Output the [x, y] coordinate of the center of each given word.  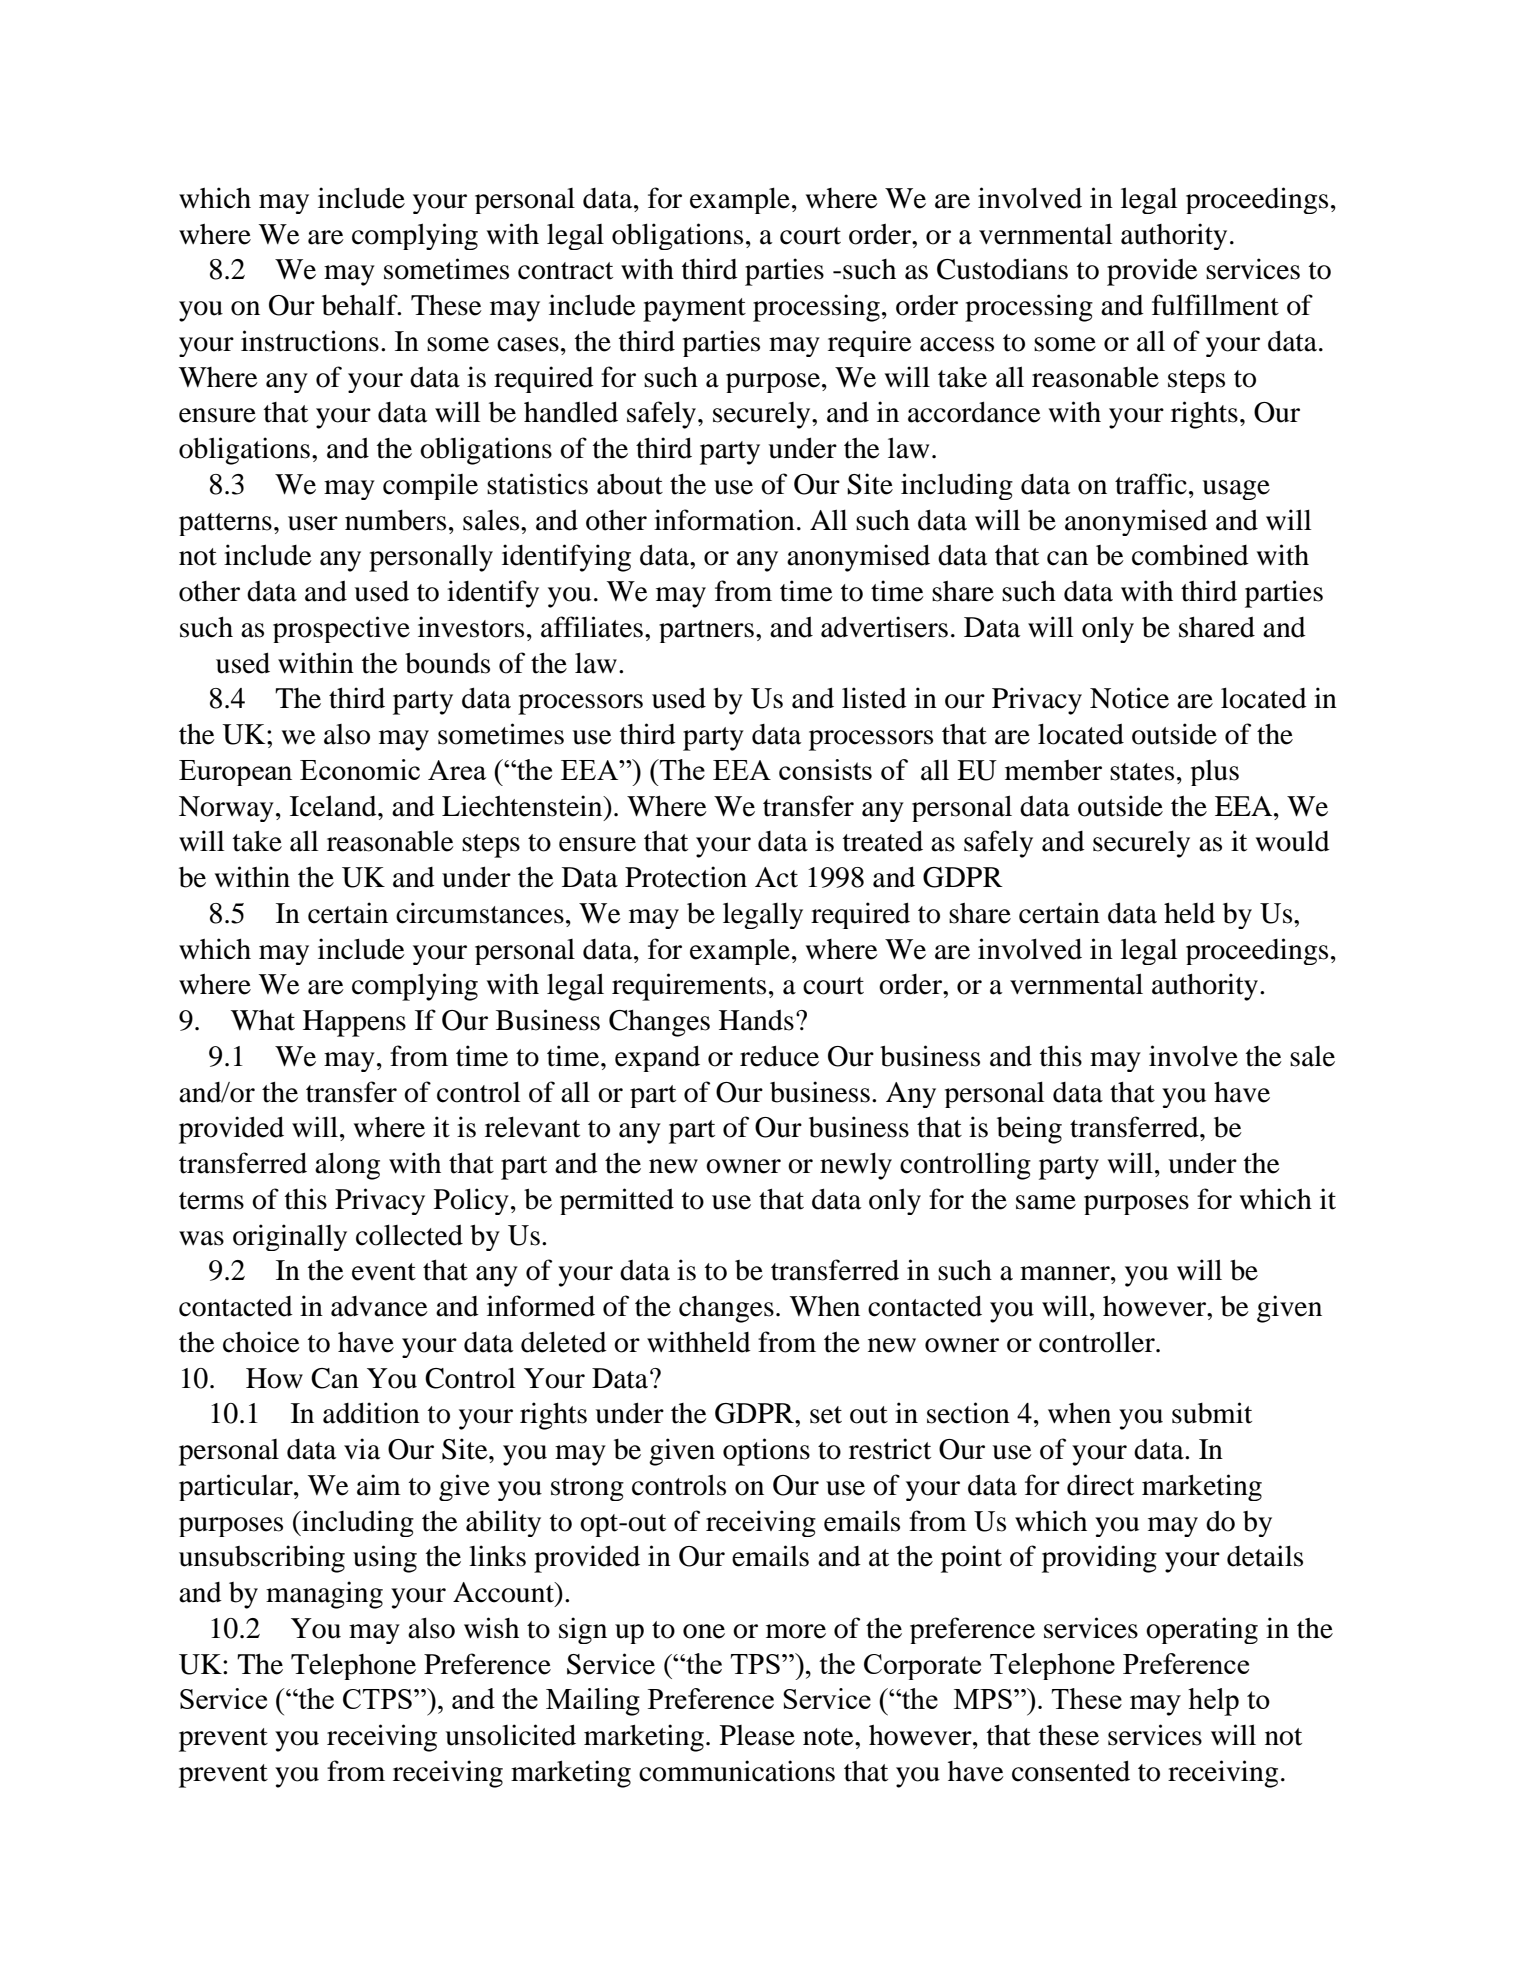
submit [1212, 1413]
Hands [756, 1020]
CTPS [377, 1699]
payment [694, 310]
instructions [310, 341]
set [826, 1415]
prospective [341, 629]
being [1029, 1130]
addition [371, 1413]
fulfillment [1215, 305]
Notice [1129, 698]
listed [874, 698]
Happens [354, 1023]
